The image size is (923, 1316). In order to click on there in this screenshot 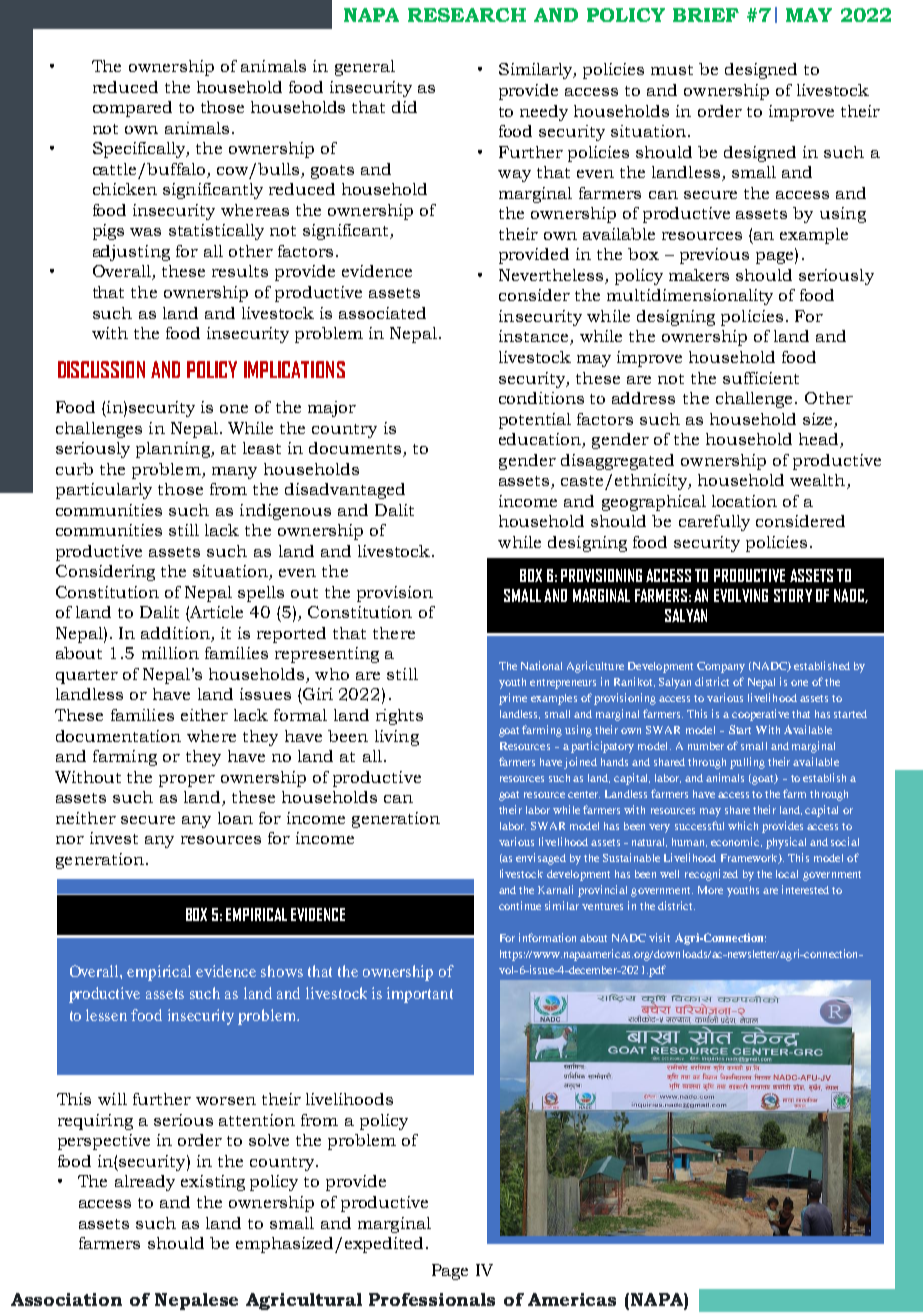, I will do `click(394, 633)`.
